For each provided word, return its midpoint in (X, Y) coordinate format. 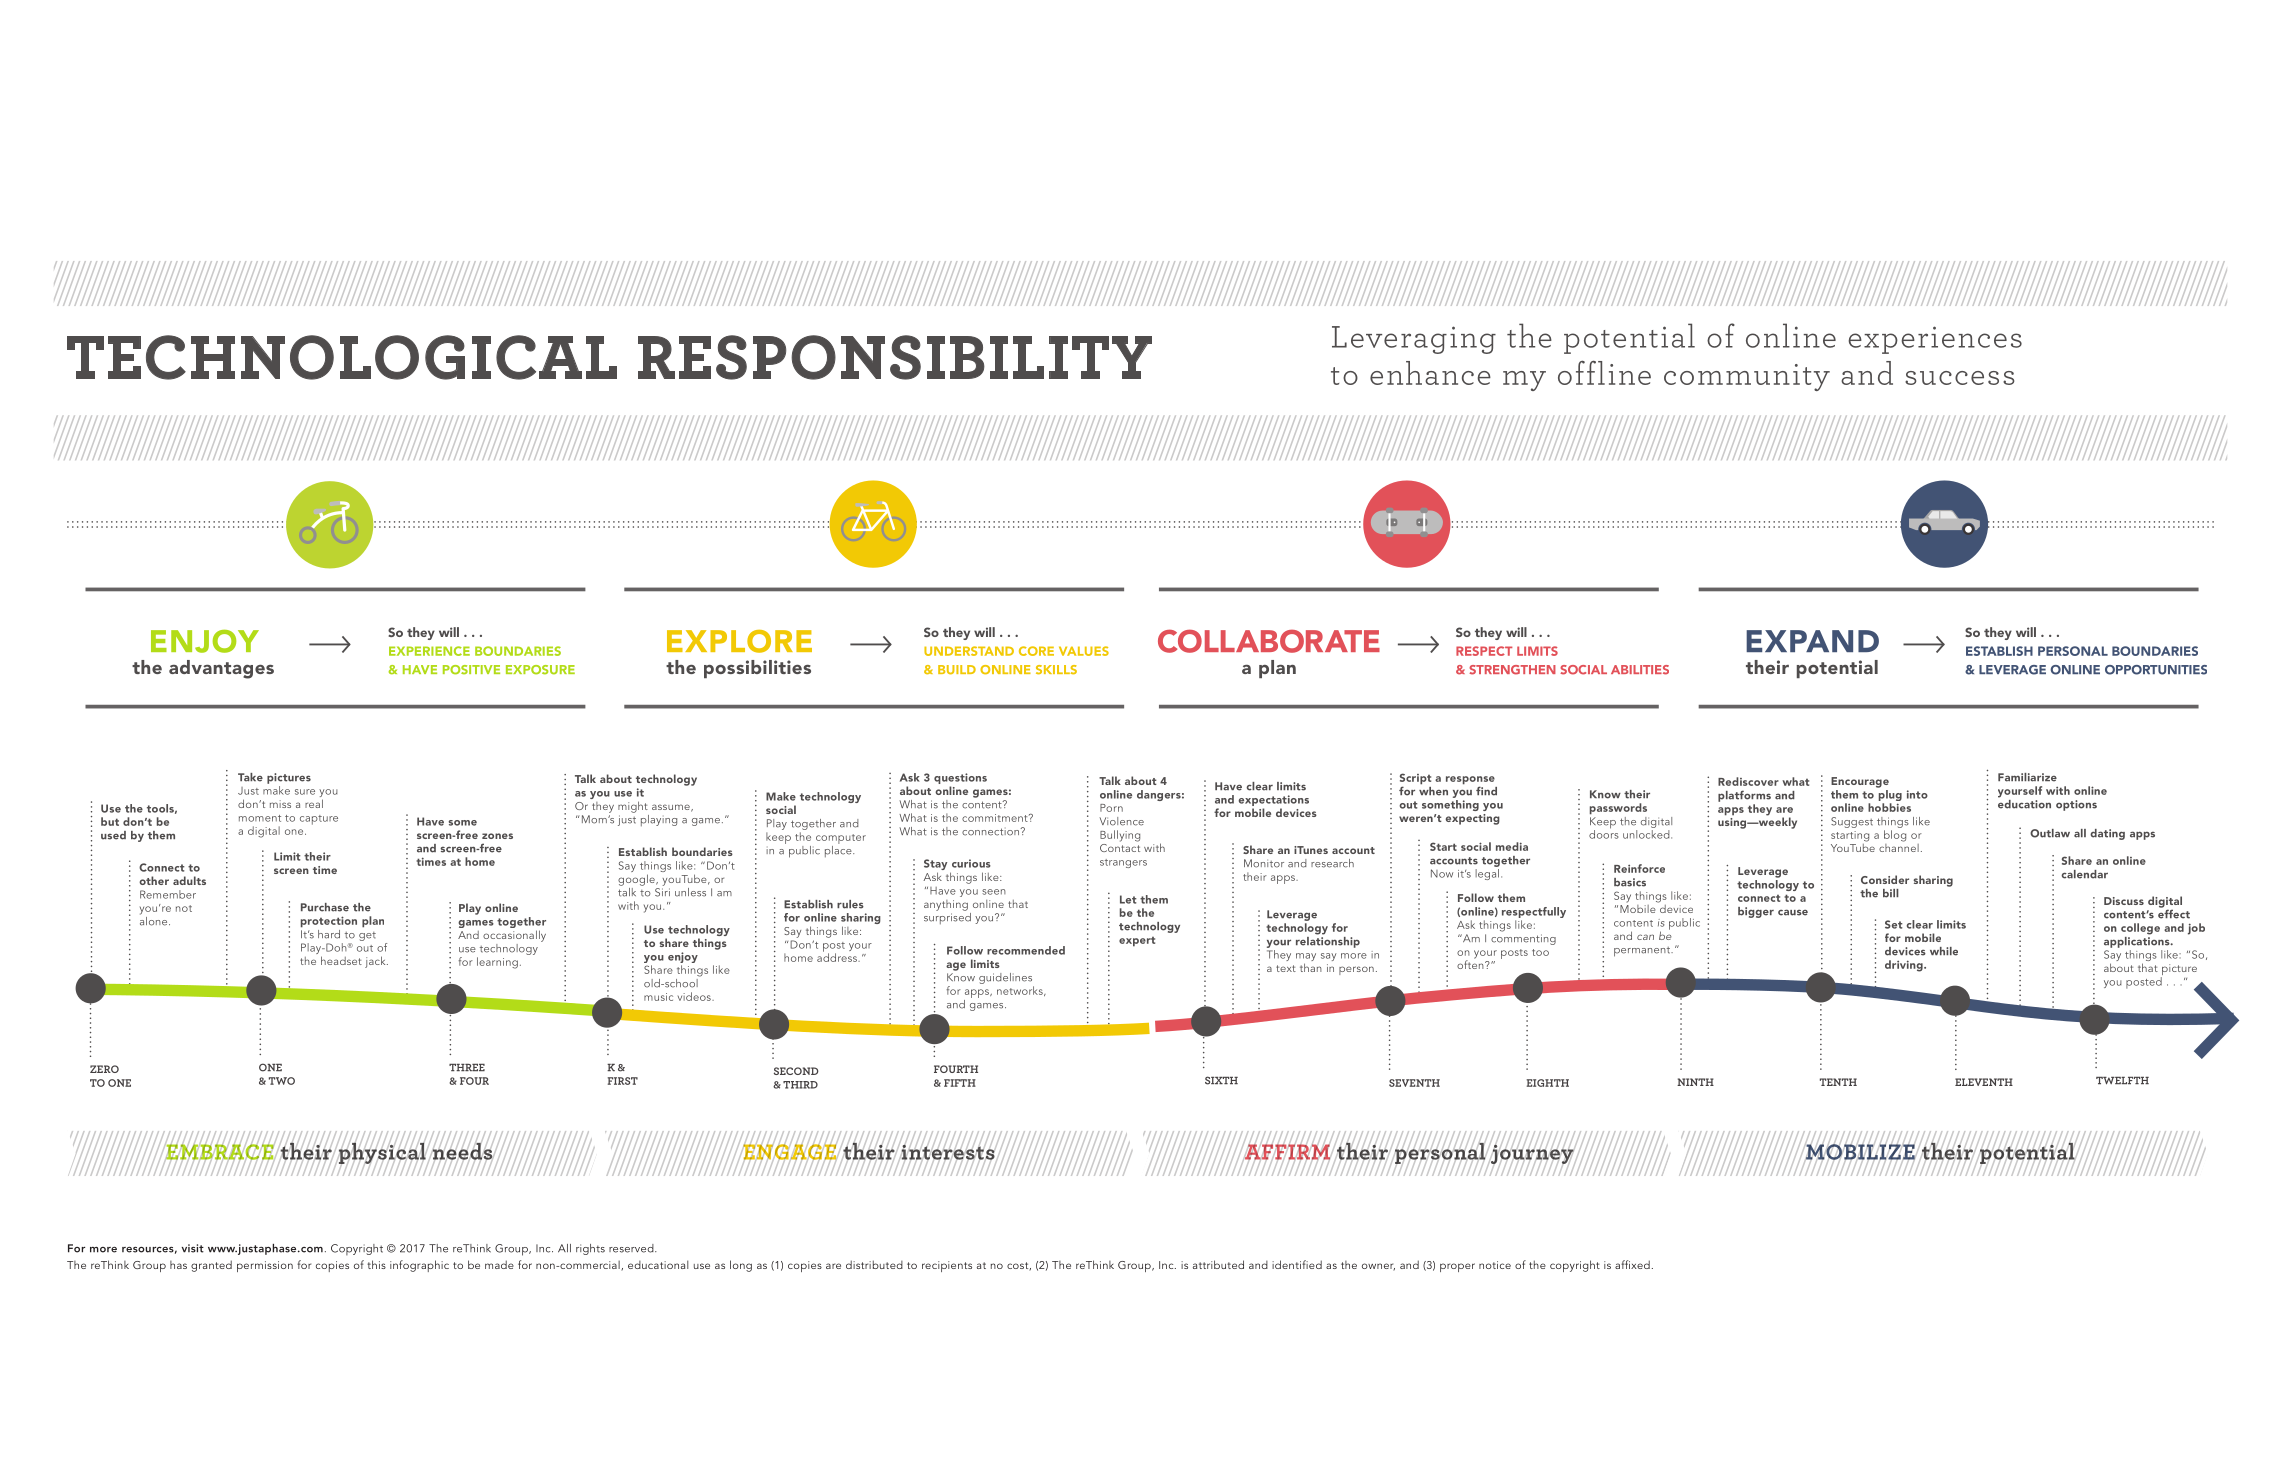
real (314, 803)
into (1917, 794)
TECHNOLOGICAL (342, 357)
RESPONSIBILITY (895, 357)
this (376, 1264)
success (1959, 378)
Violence (1122, 821)
